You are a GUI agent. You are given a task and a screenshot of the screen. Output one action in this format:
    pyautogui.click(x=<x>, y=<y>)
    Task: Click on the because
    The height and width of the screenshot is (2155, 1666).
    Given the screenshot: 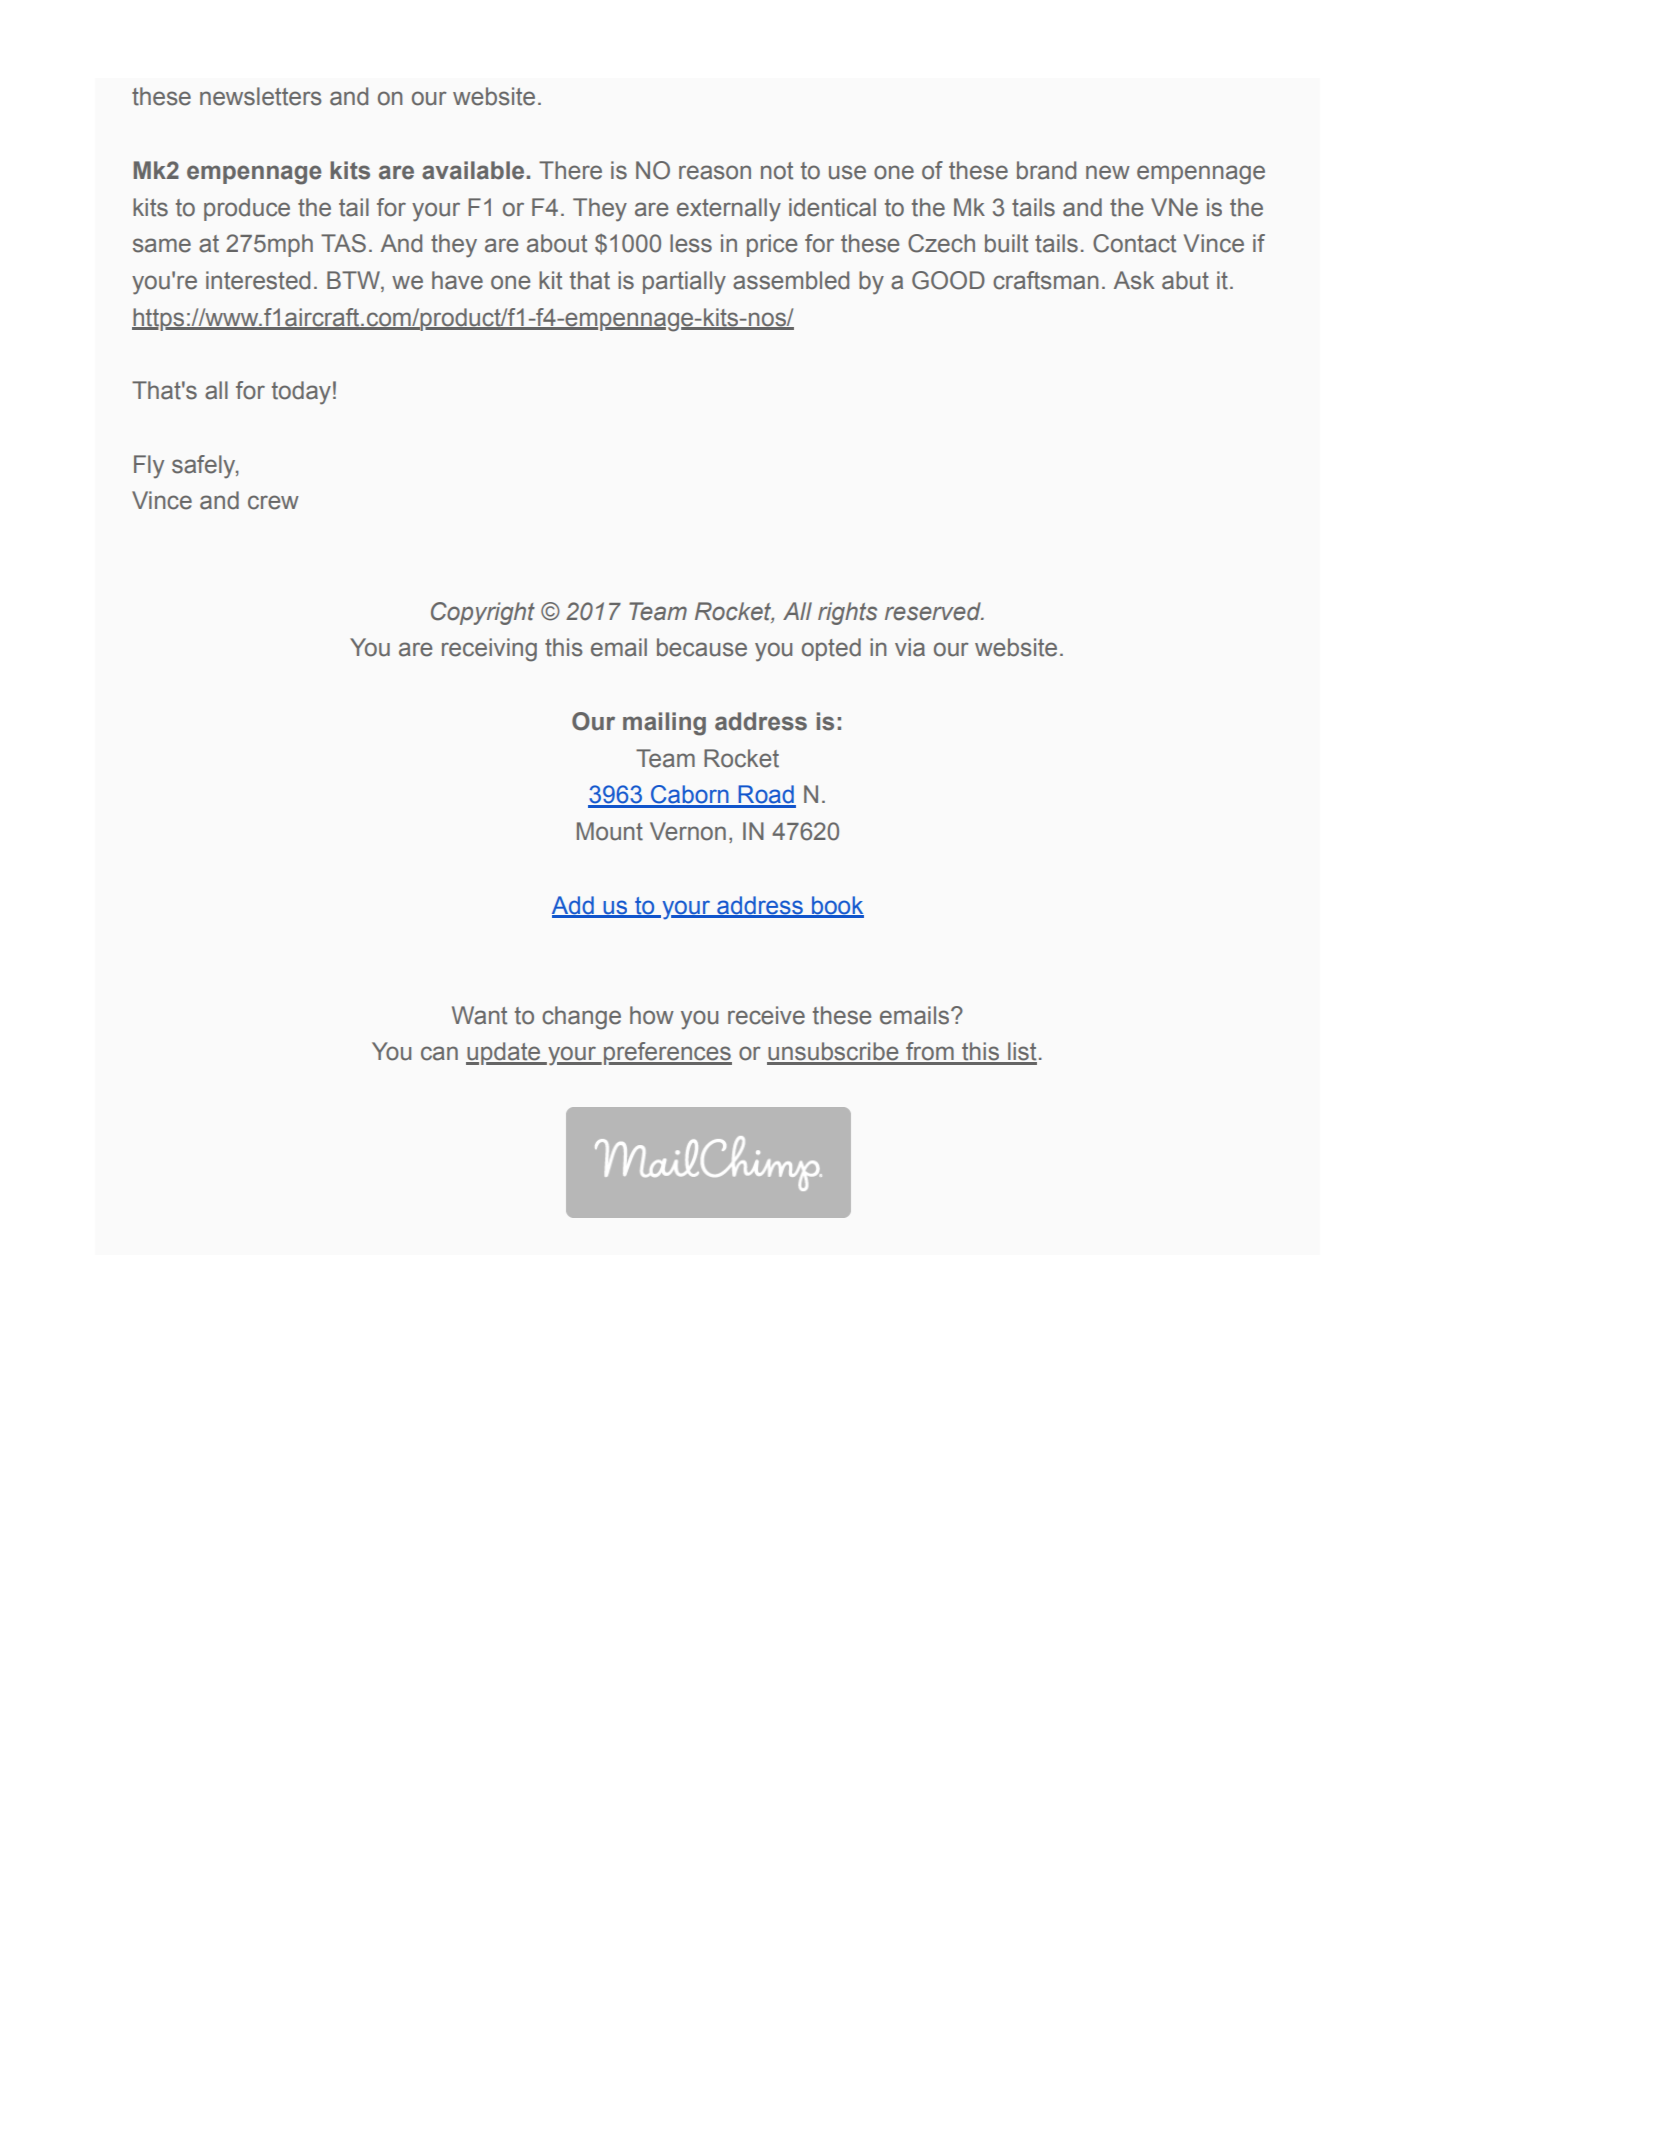 What is the action you would take?
    pyautogui.click(x=702, y=647)
